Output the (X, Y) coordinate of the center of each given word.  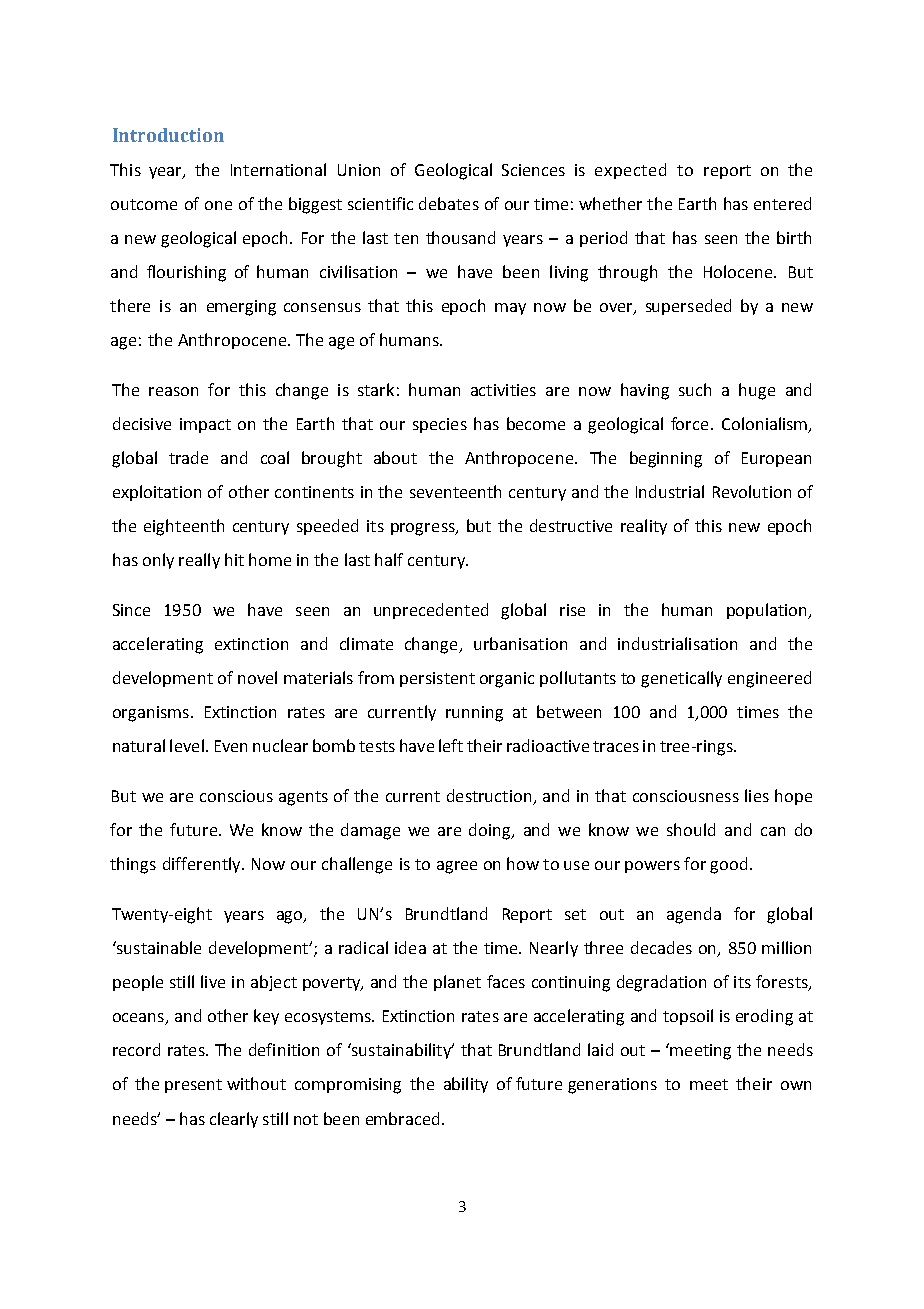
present (193, 1086)
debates (449, 203)
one (218, 205)
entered (782, 203)
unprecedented (431, 611)
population (768, 611)
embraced (402, 1118)
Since (131, 610)
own (796, 1085)
